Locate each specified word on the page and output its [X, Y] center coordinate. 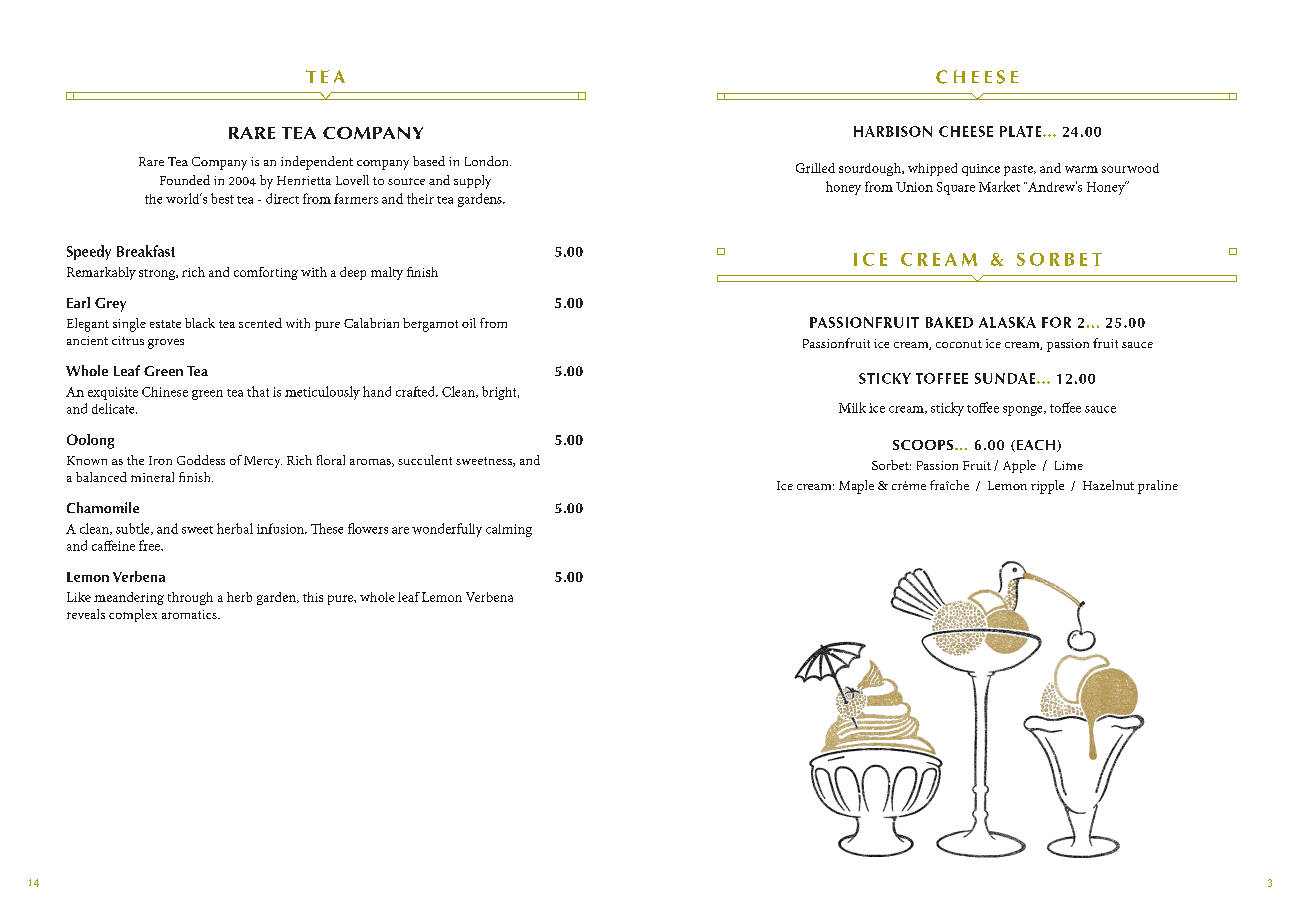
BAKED [949, 322]
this [313, 597]
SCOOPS [924, 445]
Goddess [201, 460]
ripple [1047, 487]
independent [317, 163]
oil [469, 323]
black [200, 323]
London [488, 161]
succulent [425, 460]
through [190, 598]
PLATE [1022, 131]
